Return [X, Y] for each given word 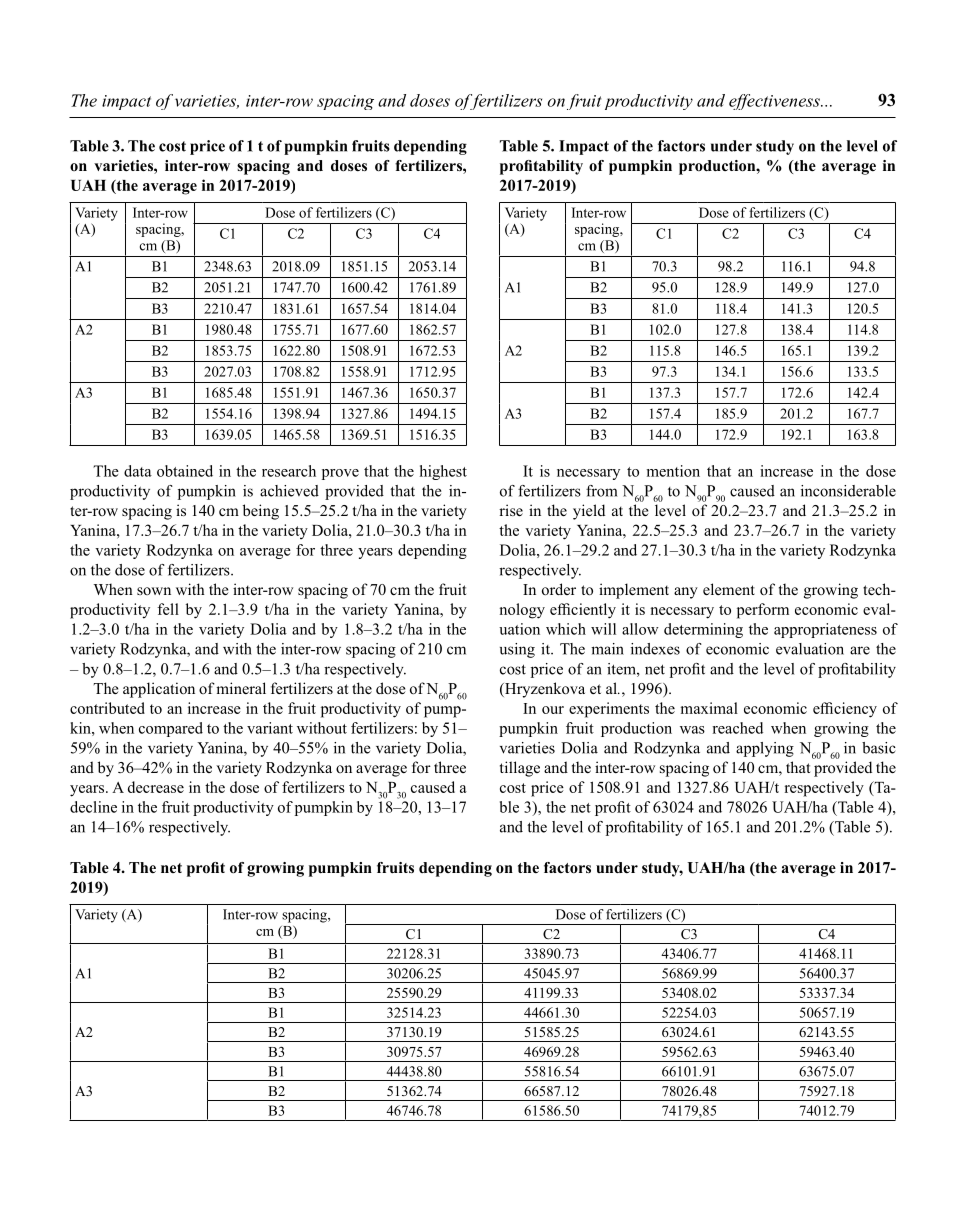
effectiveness [775, 102]
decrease [156, 787]
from [601, 491]
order [559, 589]
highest [443, 472]
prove [340, 474]
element [729, 589]
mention [673, 471]
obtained [185, 471]
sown [154, 591]
